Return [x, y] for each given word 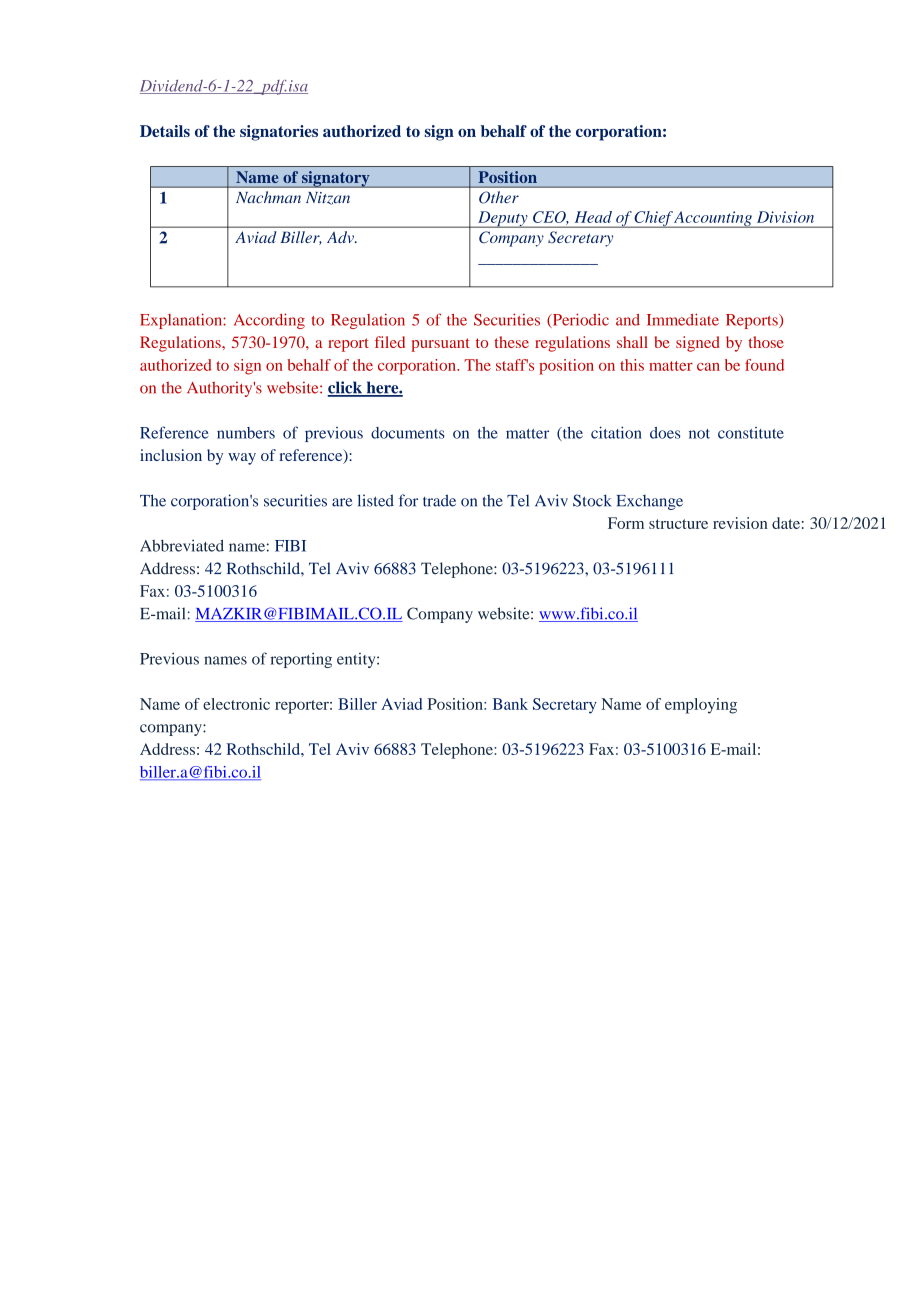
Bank [510, 704]
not [699, 434]
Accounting [714, 219]
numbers [246, 433]
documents [408, 433]
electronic [236, 704]
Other [499, 197]
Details [165, 131]
